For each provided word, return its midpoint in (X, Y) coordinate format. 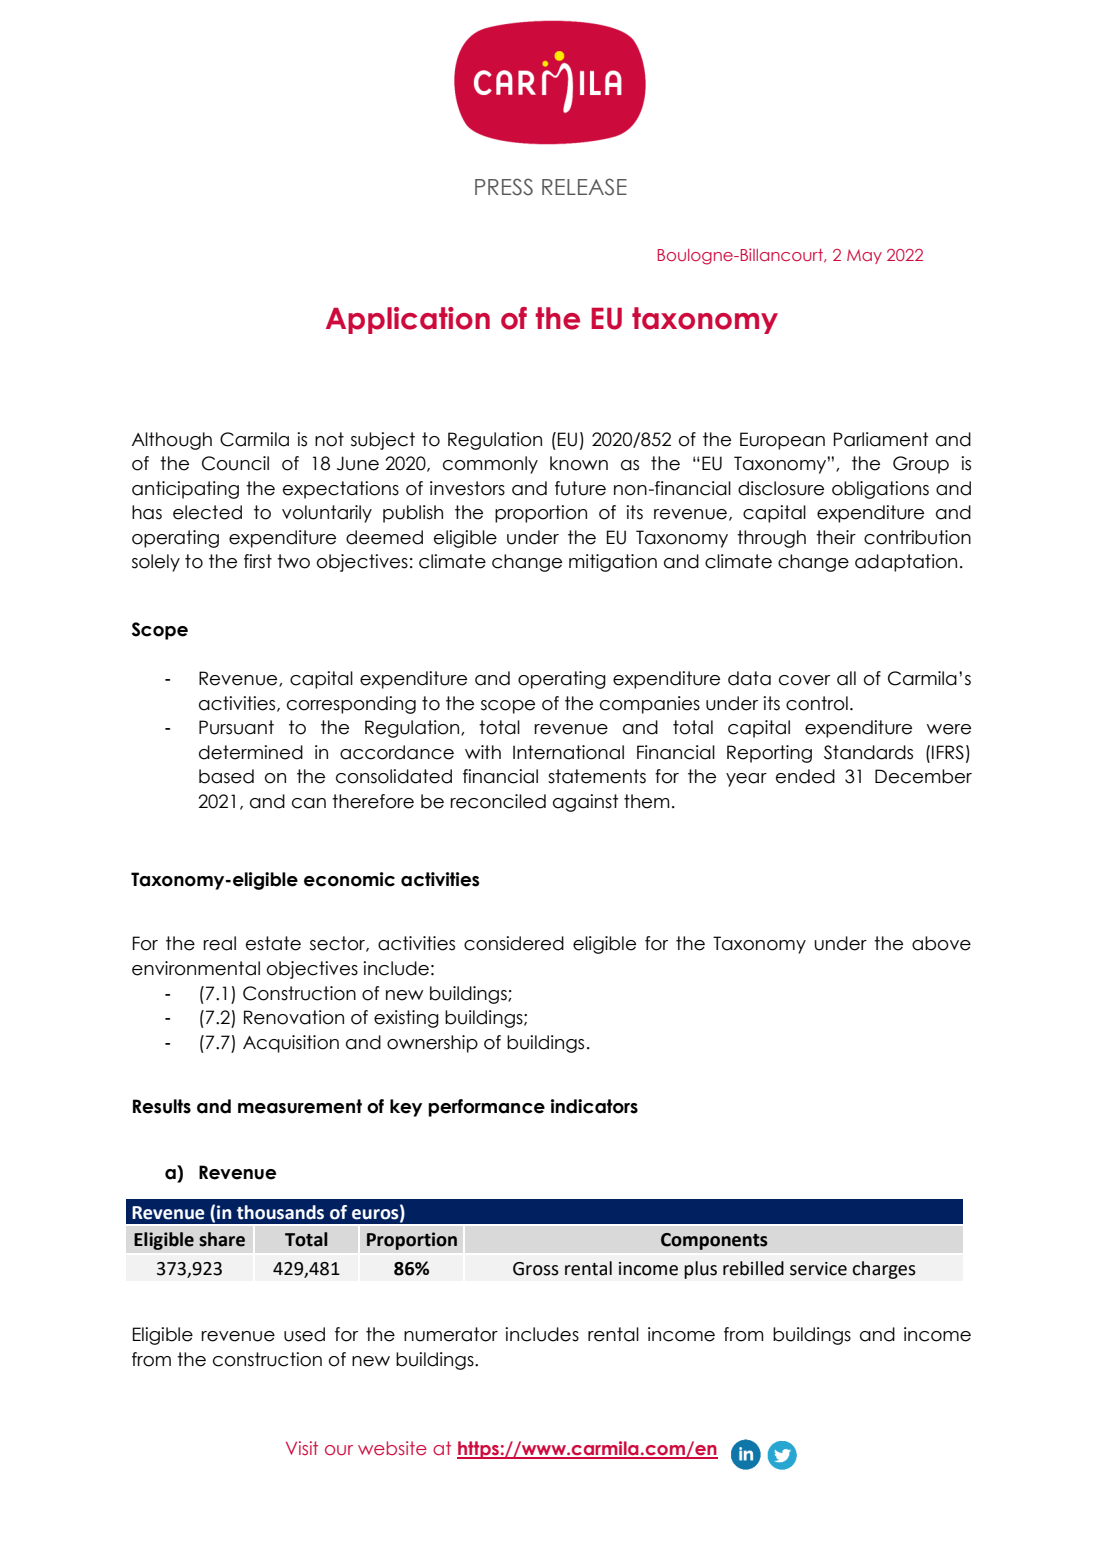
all (846, 678)
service (818, 1269)
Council (235, 463)
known (579, 463)
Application (408, 320)
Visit (302, 1448)
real (219, 943)
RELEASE (584, 187)
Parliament (881, 439)
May (864, 256)
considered (514, 943)
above (941, 943)
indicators (594, 1106)
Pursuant (236, 727)
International (568, 752)
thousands (280, 1212)
